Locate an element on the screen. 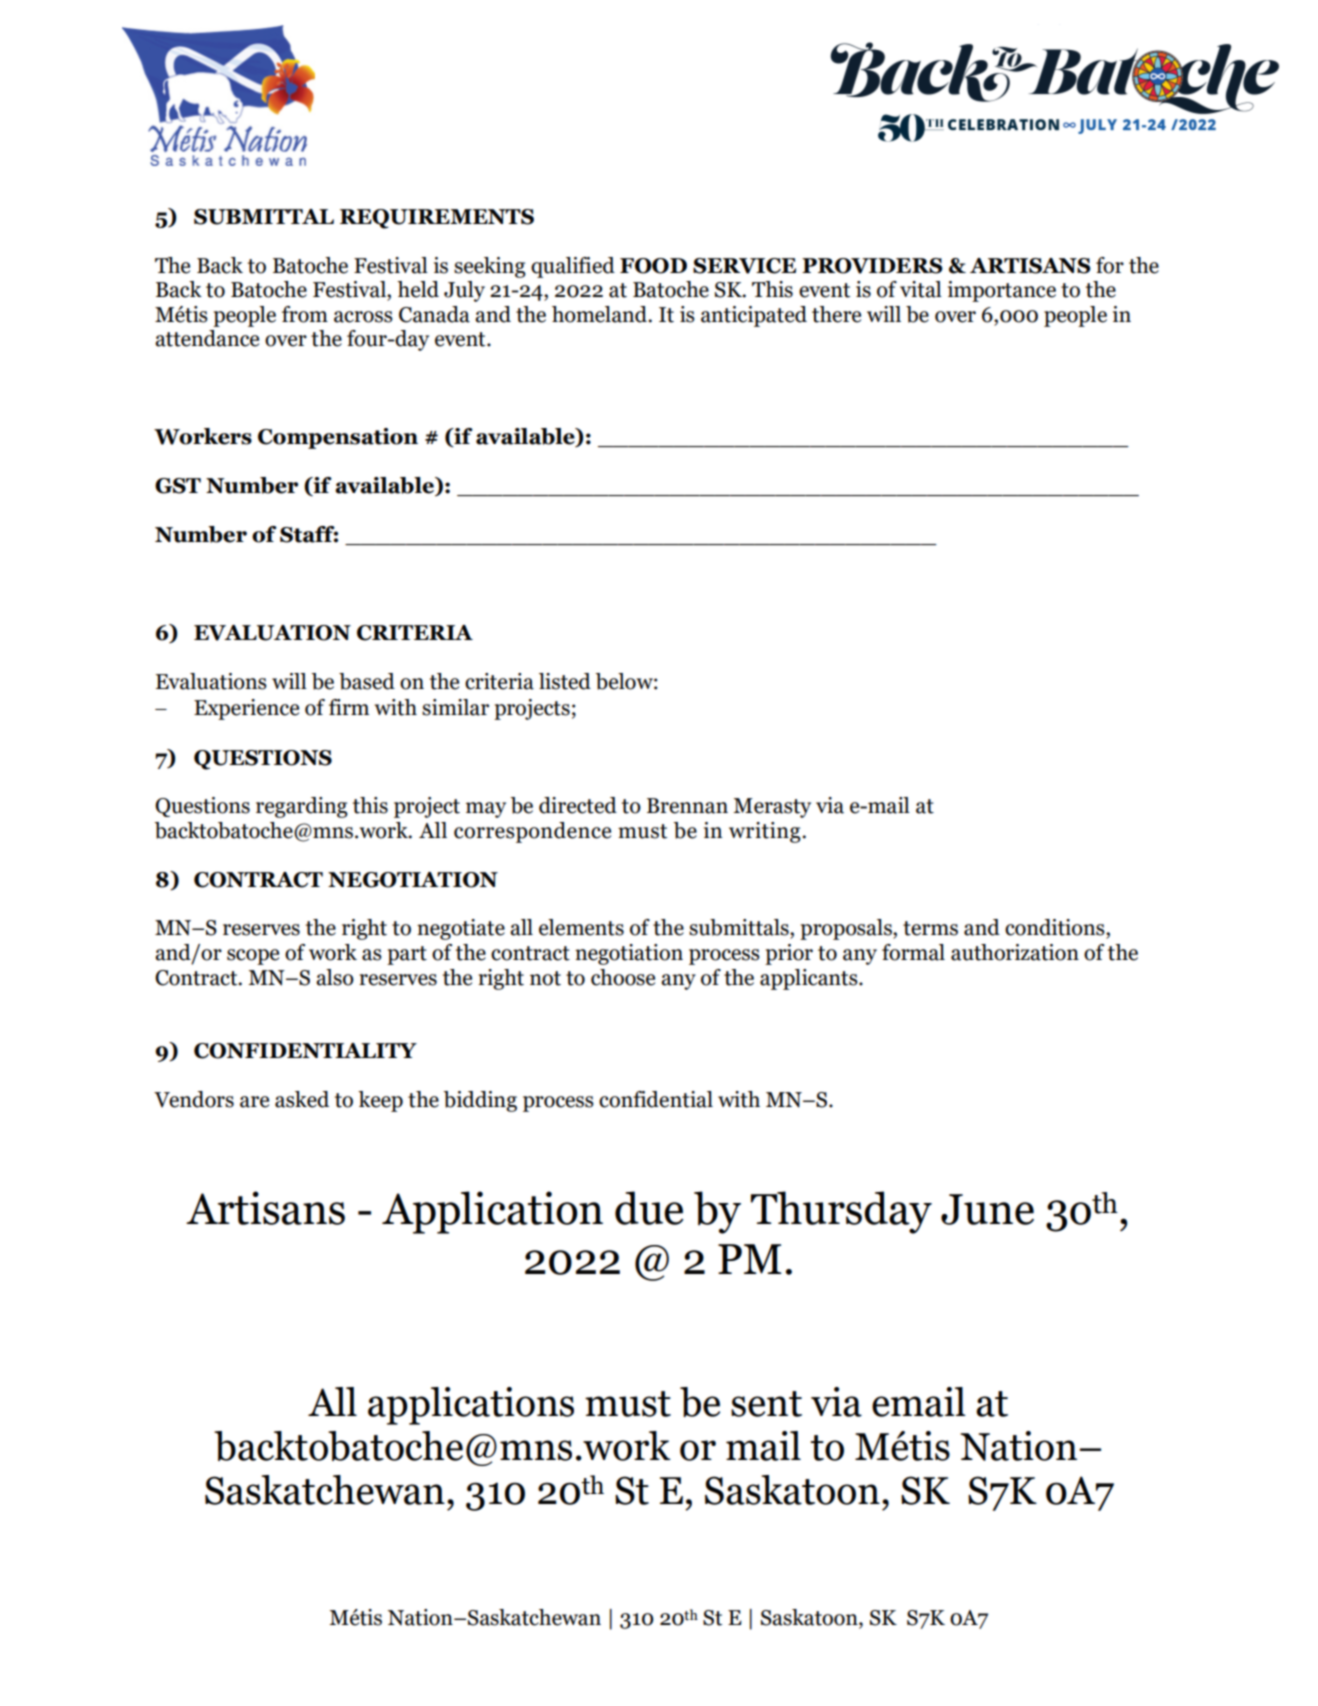 The image size is (1318, 1706). are is located at coordinates (254, 1102).
